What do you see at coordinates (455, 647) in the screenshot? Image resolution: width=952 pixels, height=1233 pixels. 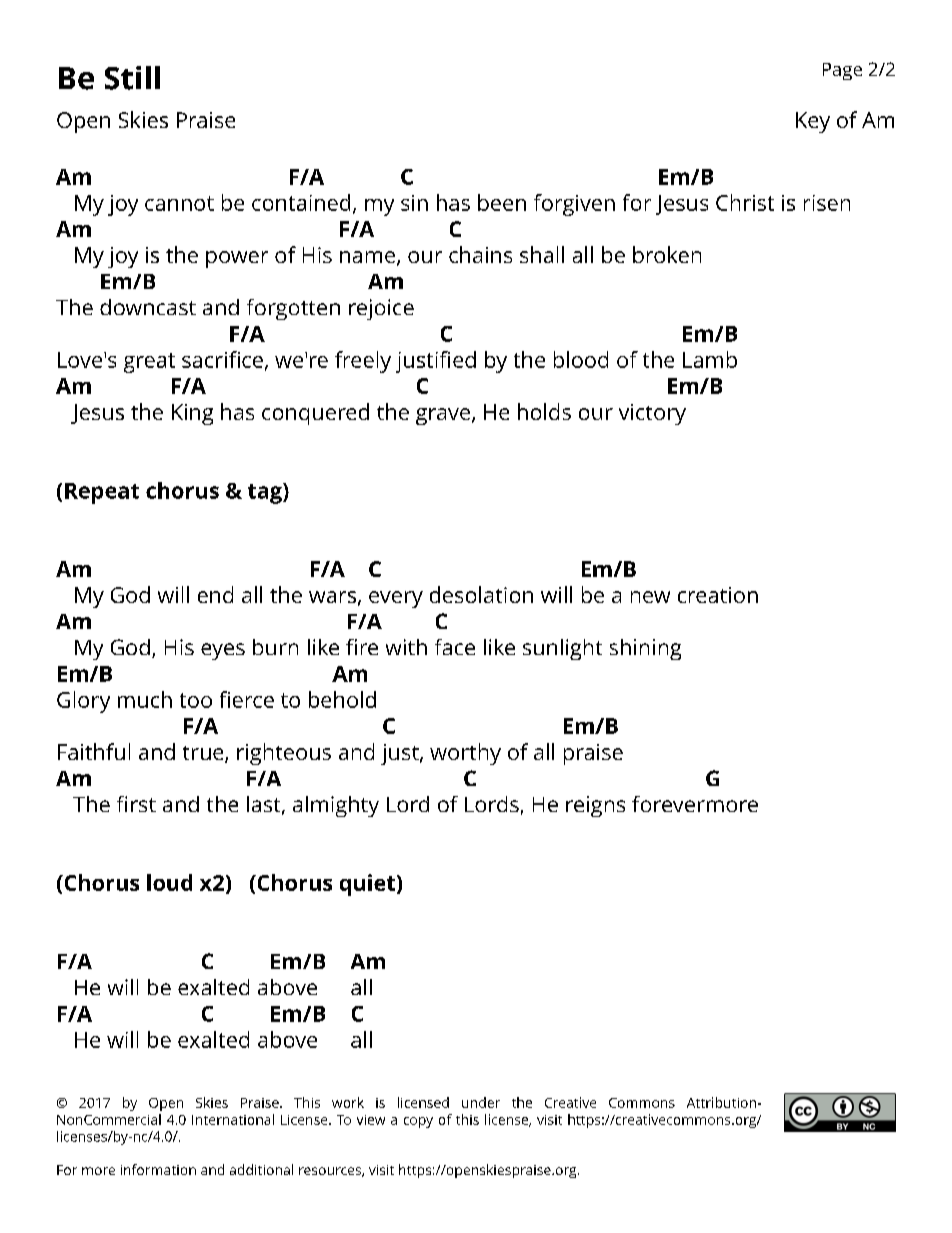 I see `face` at bounding box center [455, 647].
